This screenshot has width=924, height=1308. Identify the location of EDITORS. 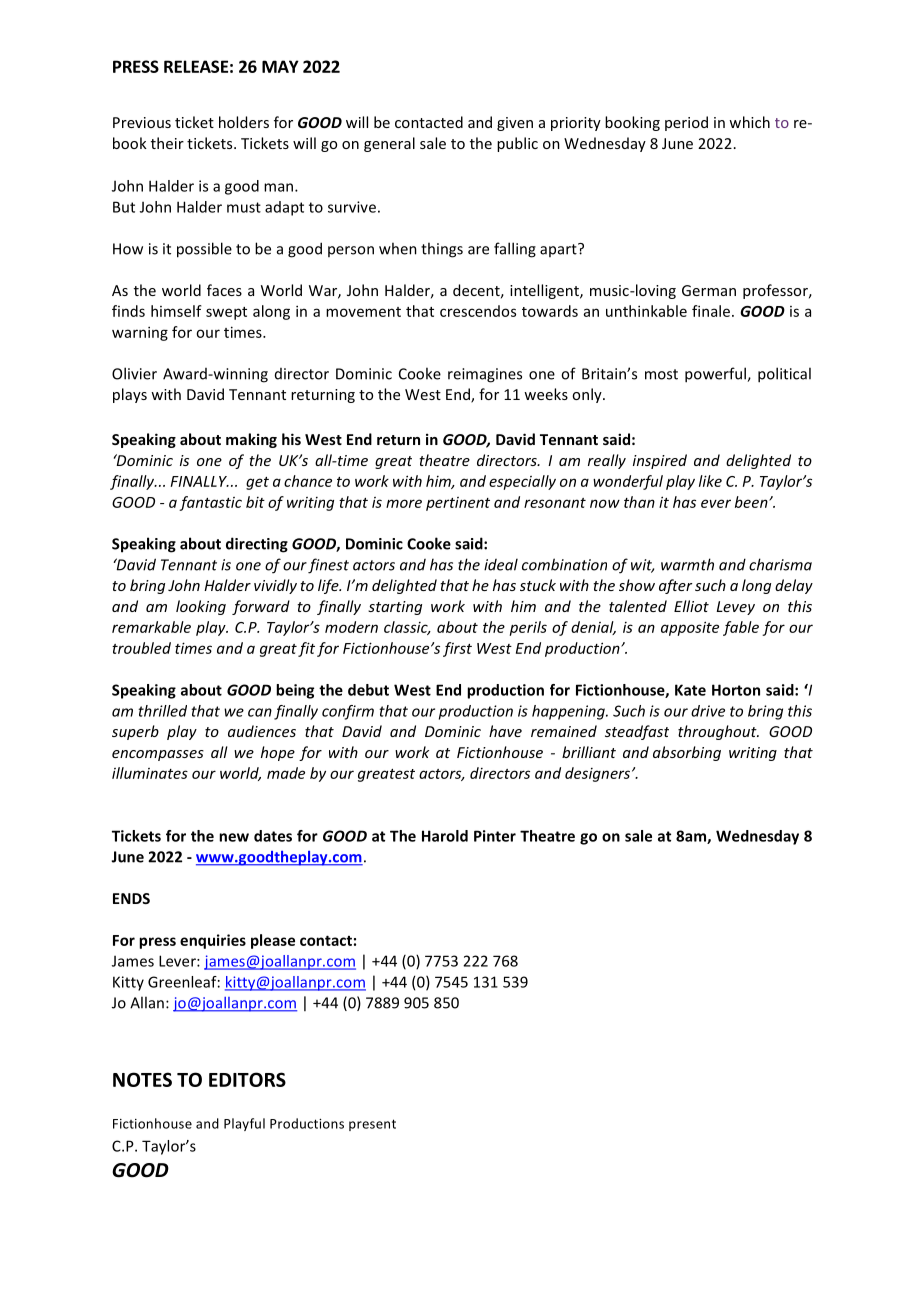
(247, 1079).
